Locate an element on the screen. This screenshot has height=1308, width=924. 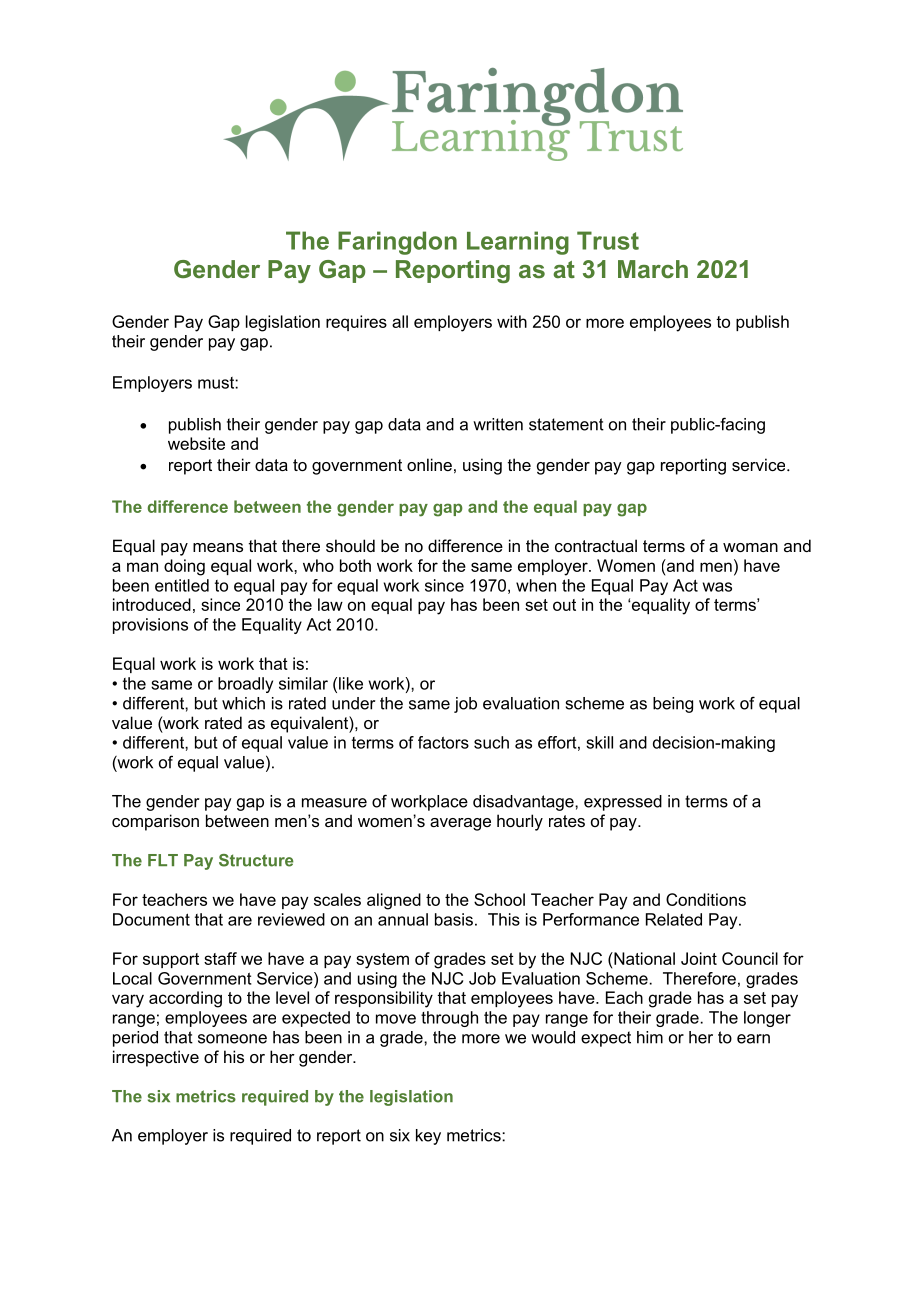
all is located at coordinates (400, 321).
